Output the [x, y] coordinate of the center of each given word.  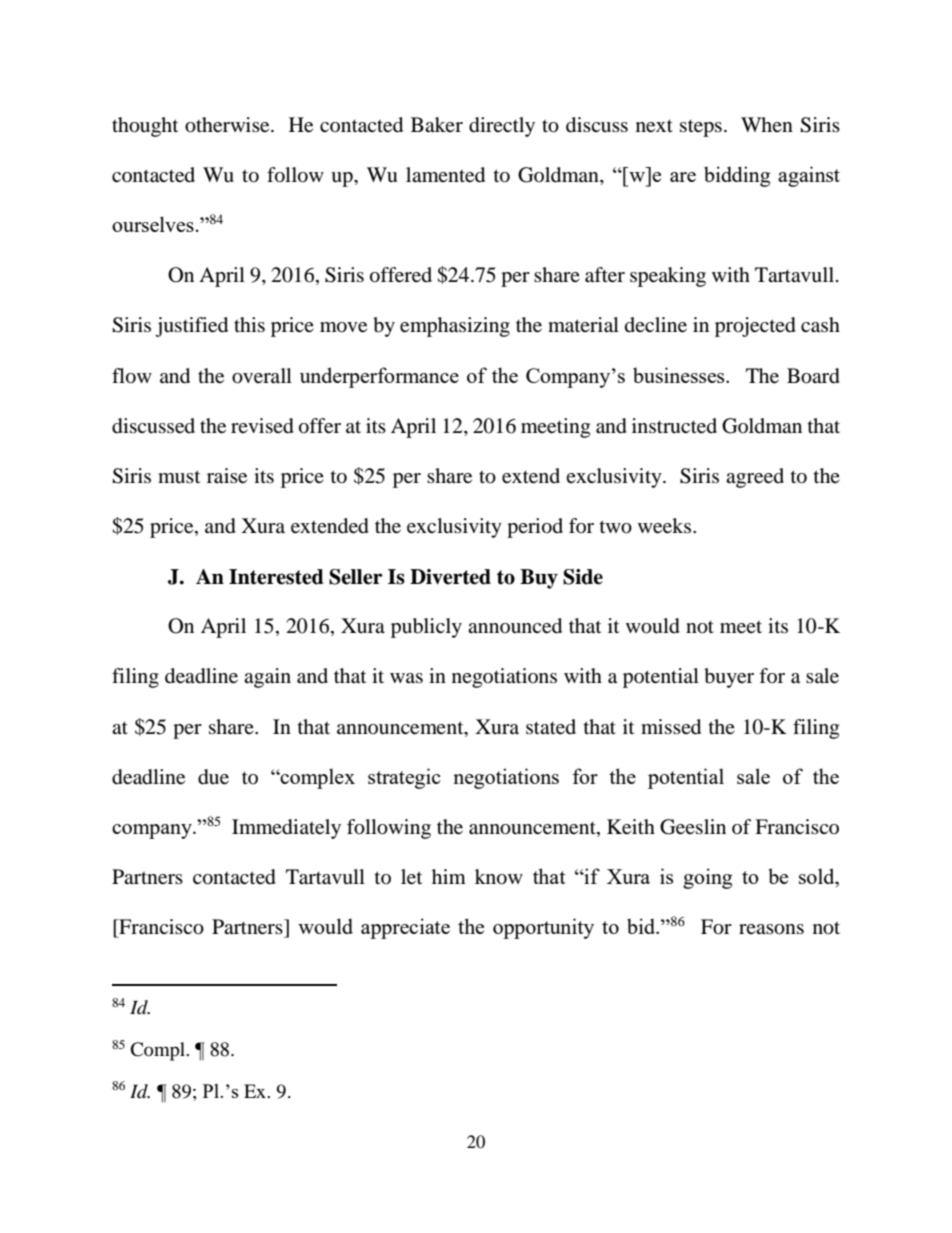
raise [227, 476]
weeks [666, 526]
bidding [737, 176]
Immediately [286, 829]
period [535, 528]
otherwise [228, 125]
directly [502, 127]
